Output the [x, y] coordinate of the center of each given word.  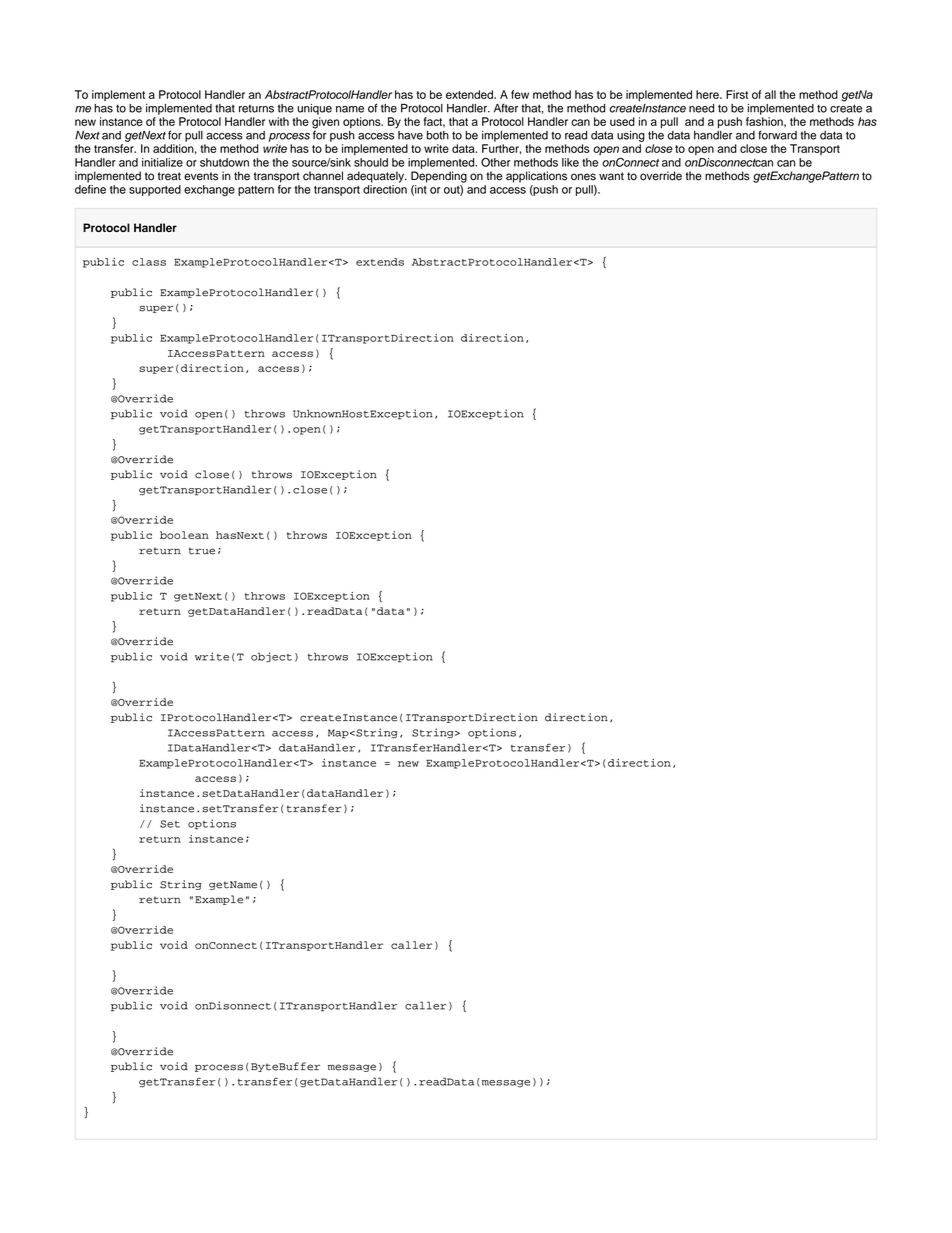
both [438, 135]
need [701, 108]
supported [155, 190]
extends [380, 262]
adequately [376, 177]
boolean [184, 535]
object [271, 657]
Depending [439, 177]
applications [536, 177]
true [202, 551]
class [149, 262]
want [611, 176]
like [570, 162]
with [279, 121]
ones [583, 177]
